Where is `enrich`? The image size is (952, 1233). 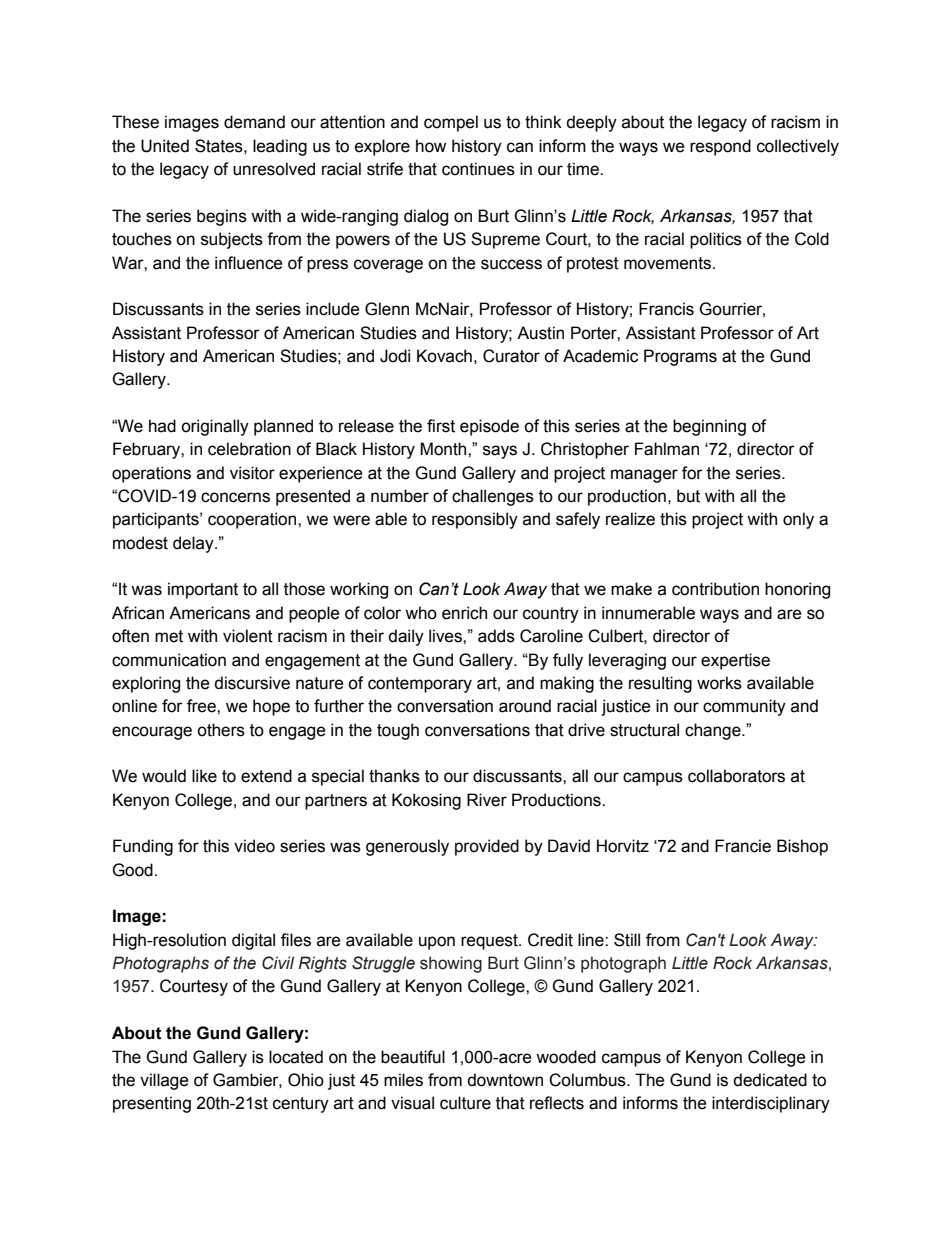 enrich is located at coordinates (464, 613).
